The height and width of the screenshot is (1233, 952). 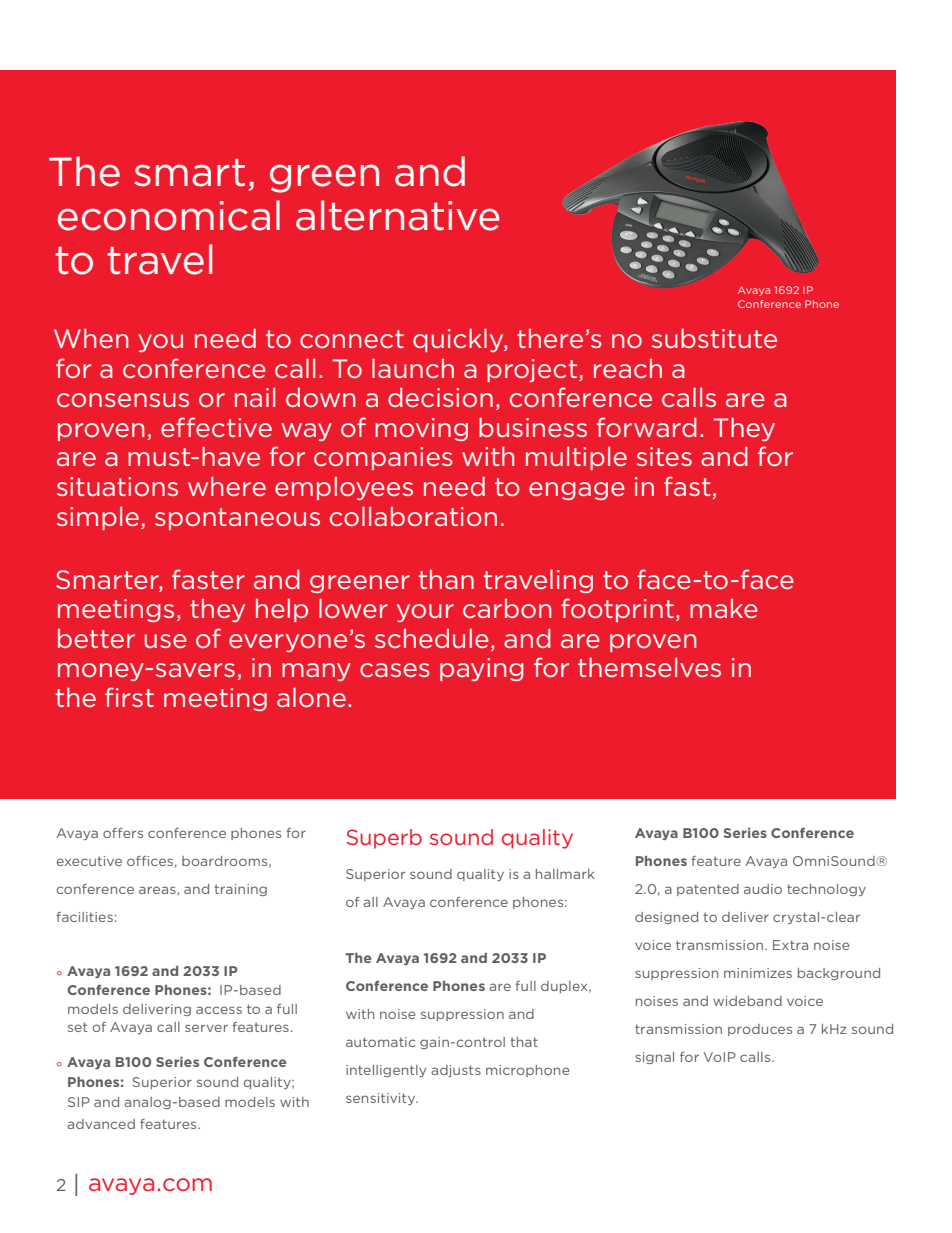 What do you see at coordinates (421, 429) in the screenshot?
I see `moving` at bounding box center [421, 429].
